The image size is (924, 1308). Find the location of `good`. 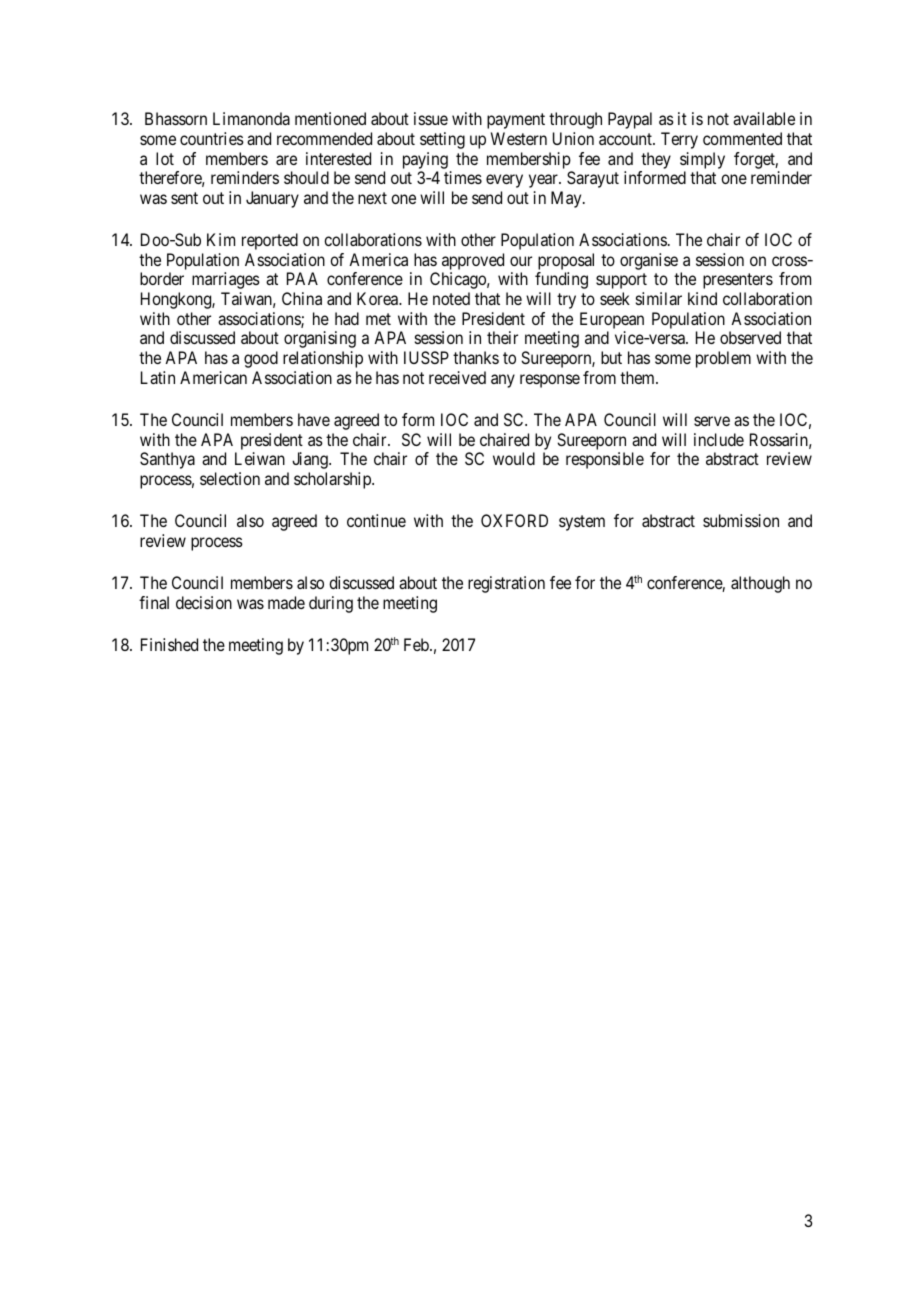

good is located at coordinates (261, 359).
